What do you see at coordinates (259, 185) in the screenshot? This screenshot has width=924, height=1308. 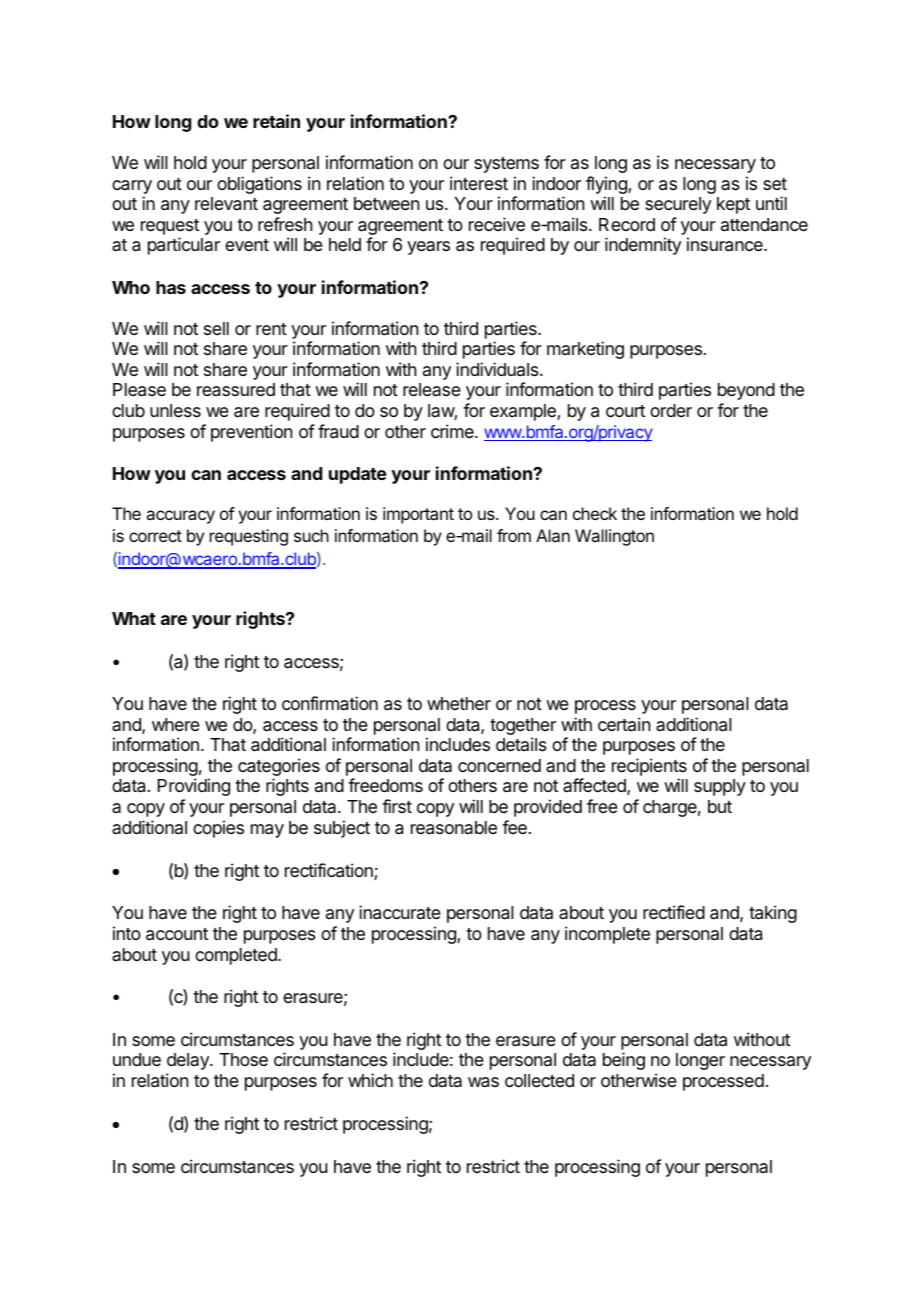 I see `obligations` at bounding box center [259, 185].
